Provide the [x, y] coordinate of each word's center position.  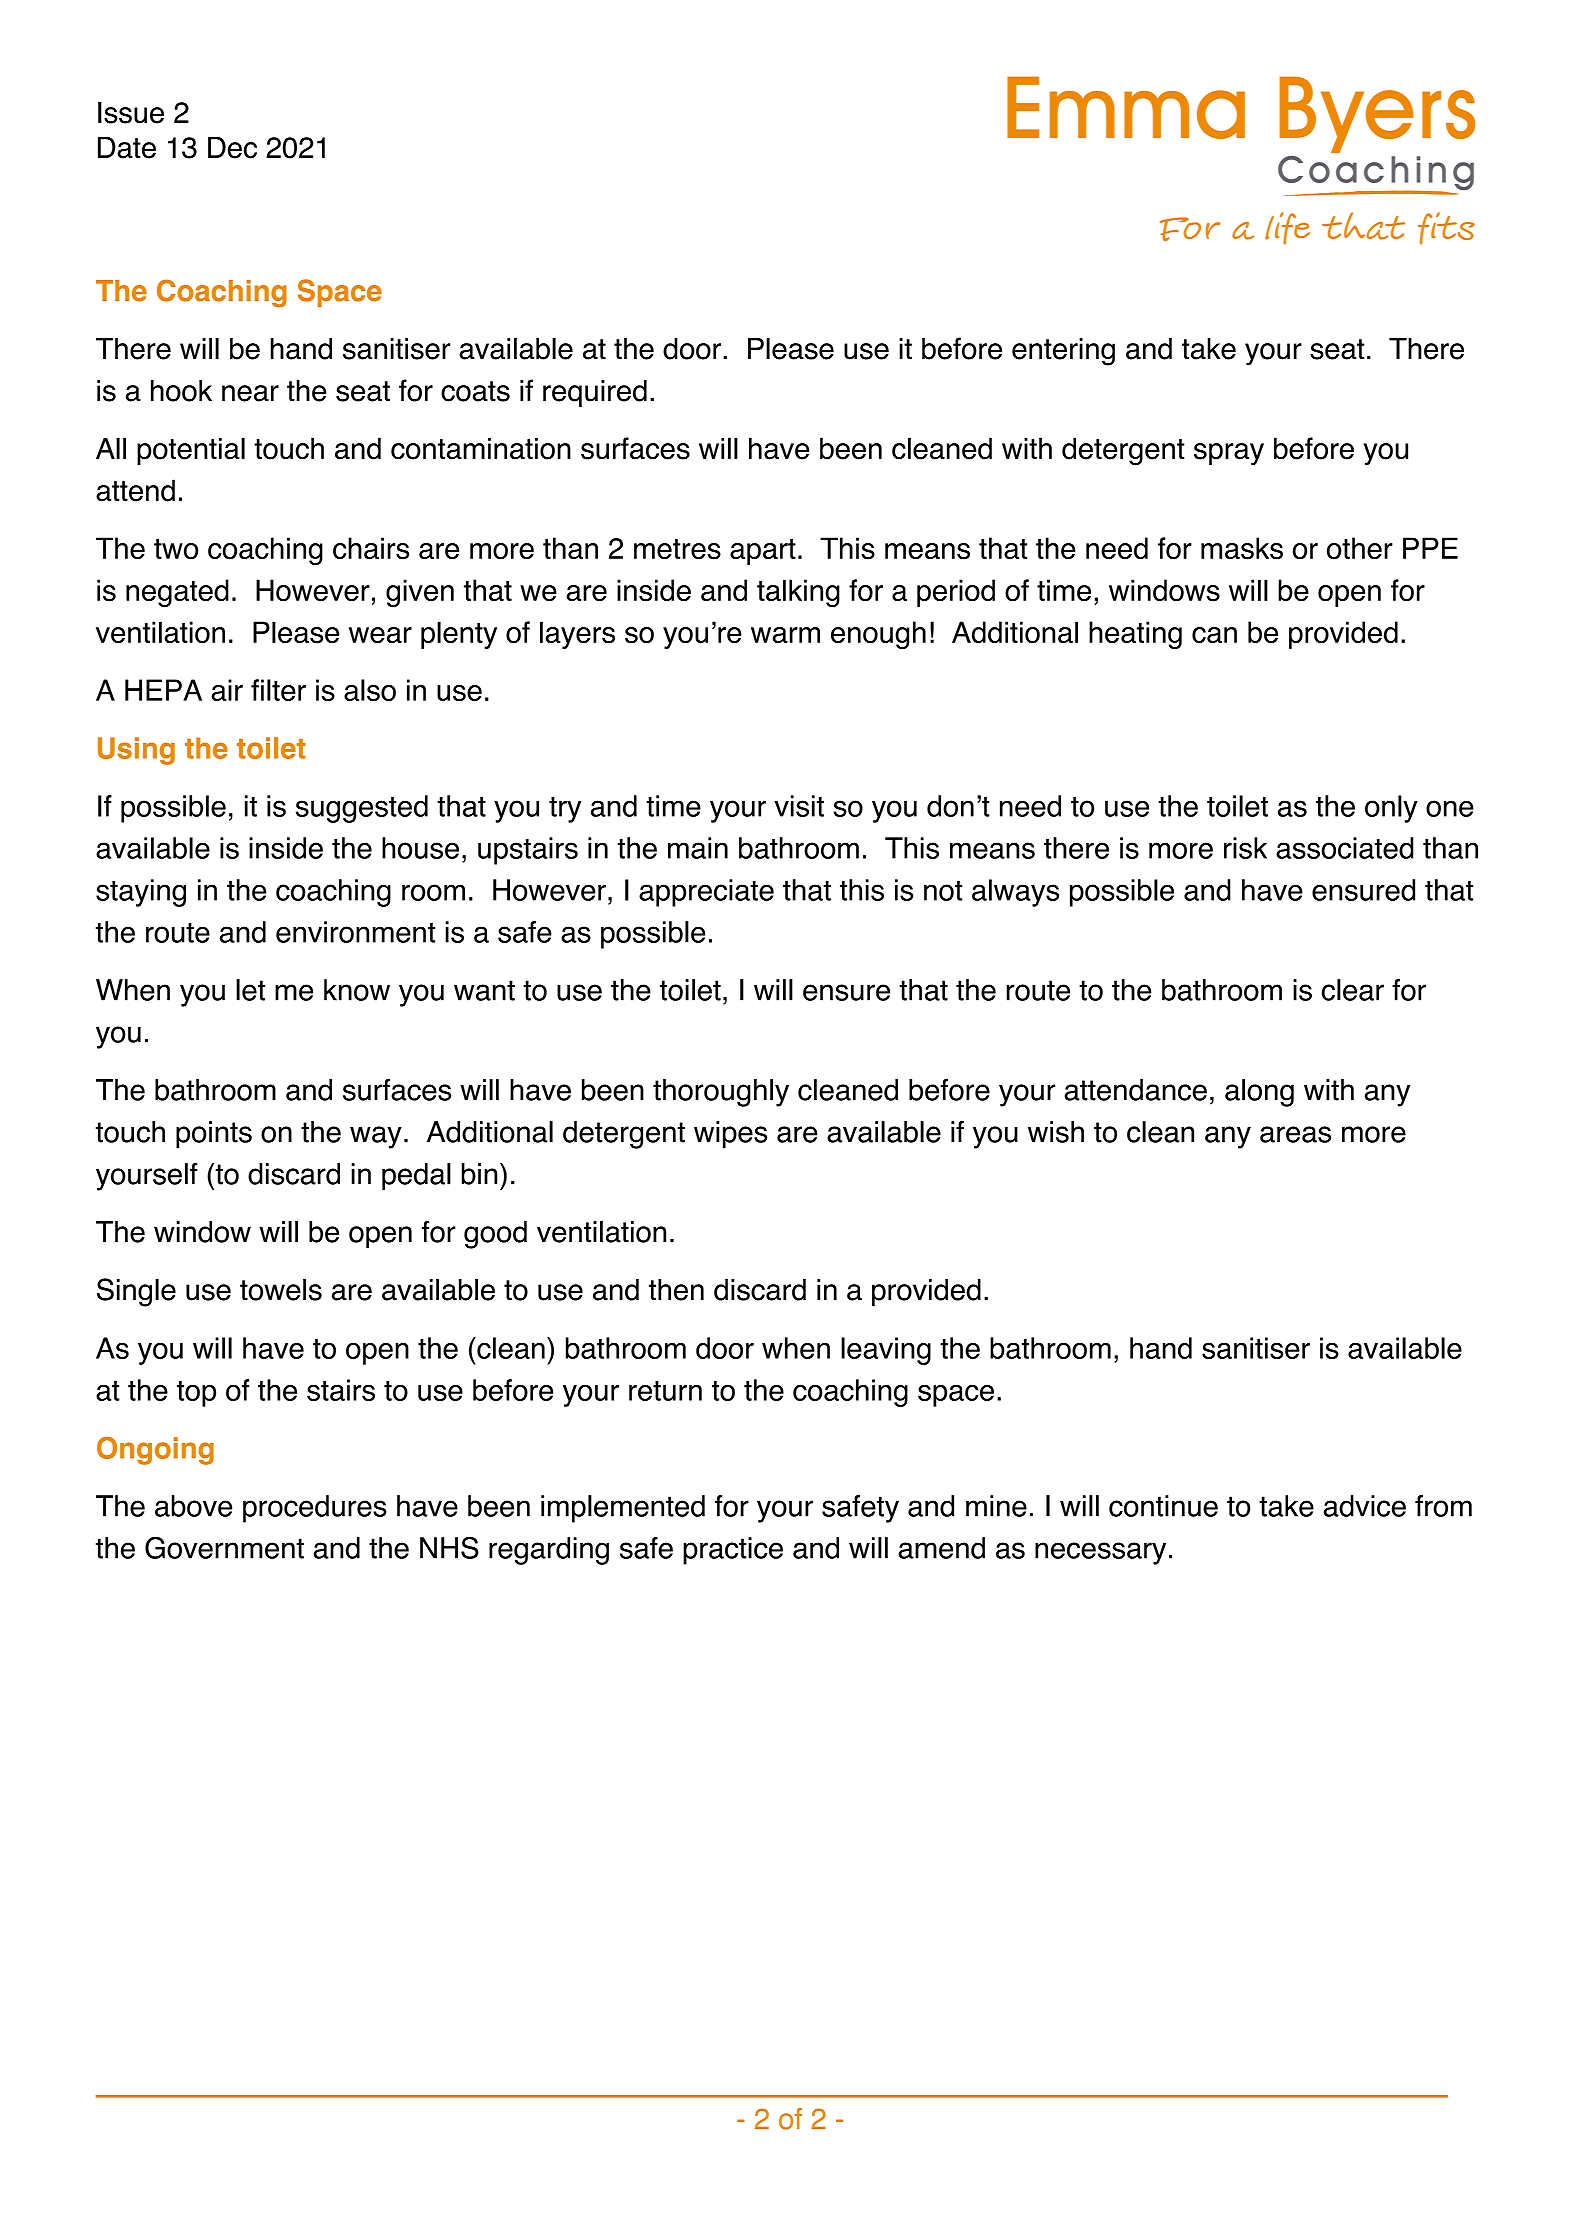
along [1259, 1093]
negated [177, 593]
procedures [315, 1509]
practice [733, 1551]
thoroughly [721, 1093]
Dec [232, 148]
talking [798, 593]
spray [1229, 454]
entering [1063, 352]
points [214, 1135]
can [1214, 635]
